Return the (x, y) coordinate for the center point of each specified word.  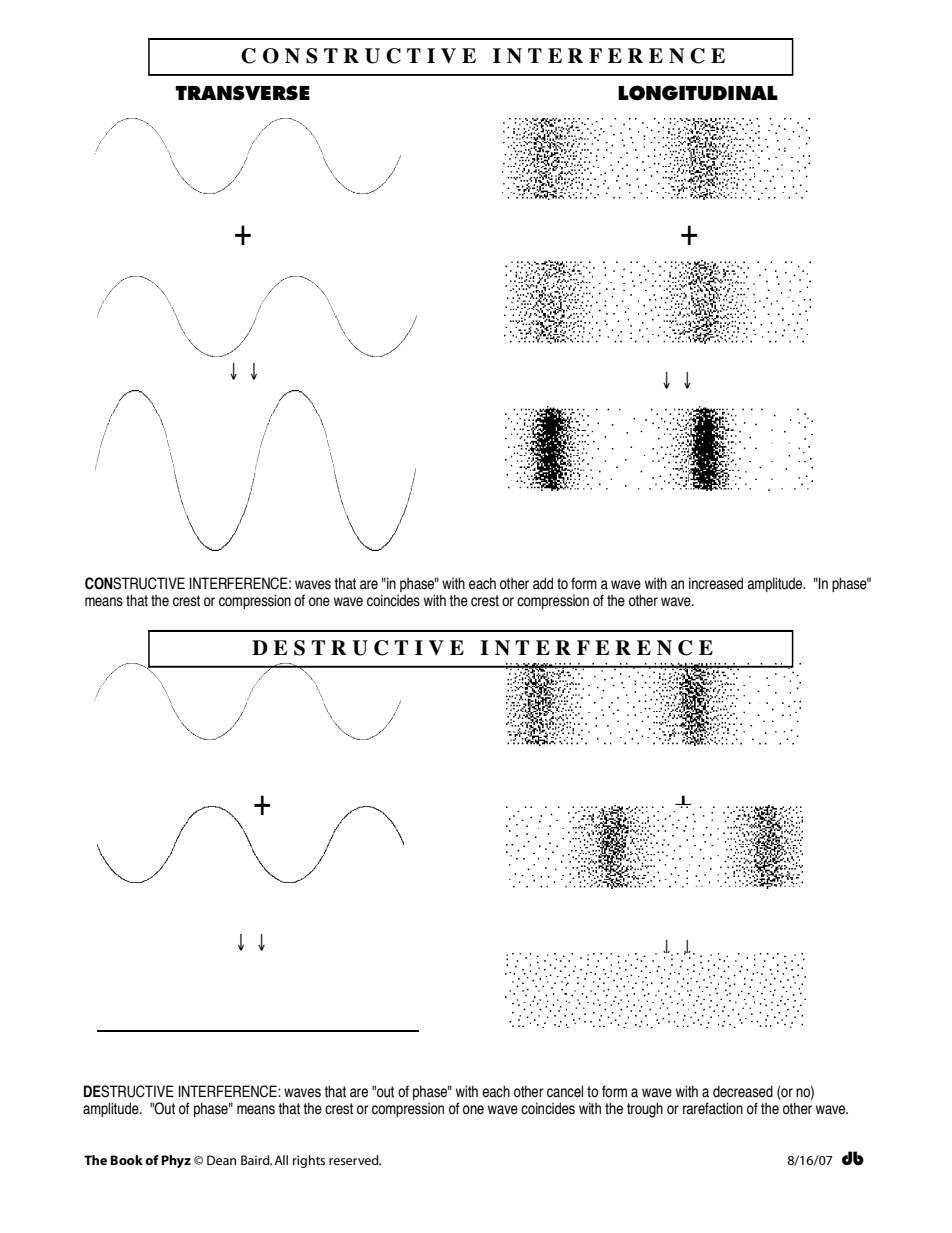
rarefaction (713, 1108)
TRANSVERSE (242, 93)
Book (126, 1160)
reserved (355, 1160)
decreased (743, 1091)
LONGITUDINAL (698, 93)
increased (716, 583)
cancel (565, 1091)
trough (645, 1110)
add (543, 583)
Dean (221, 1160)
